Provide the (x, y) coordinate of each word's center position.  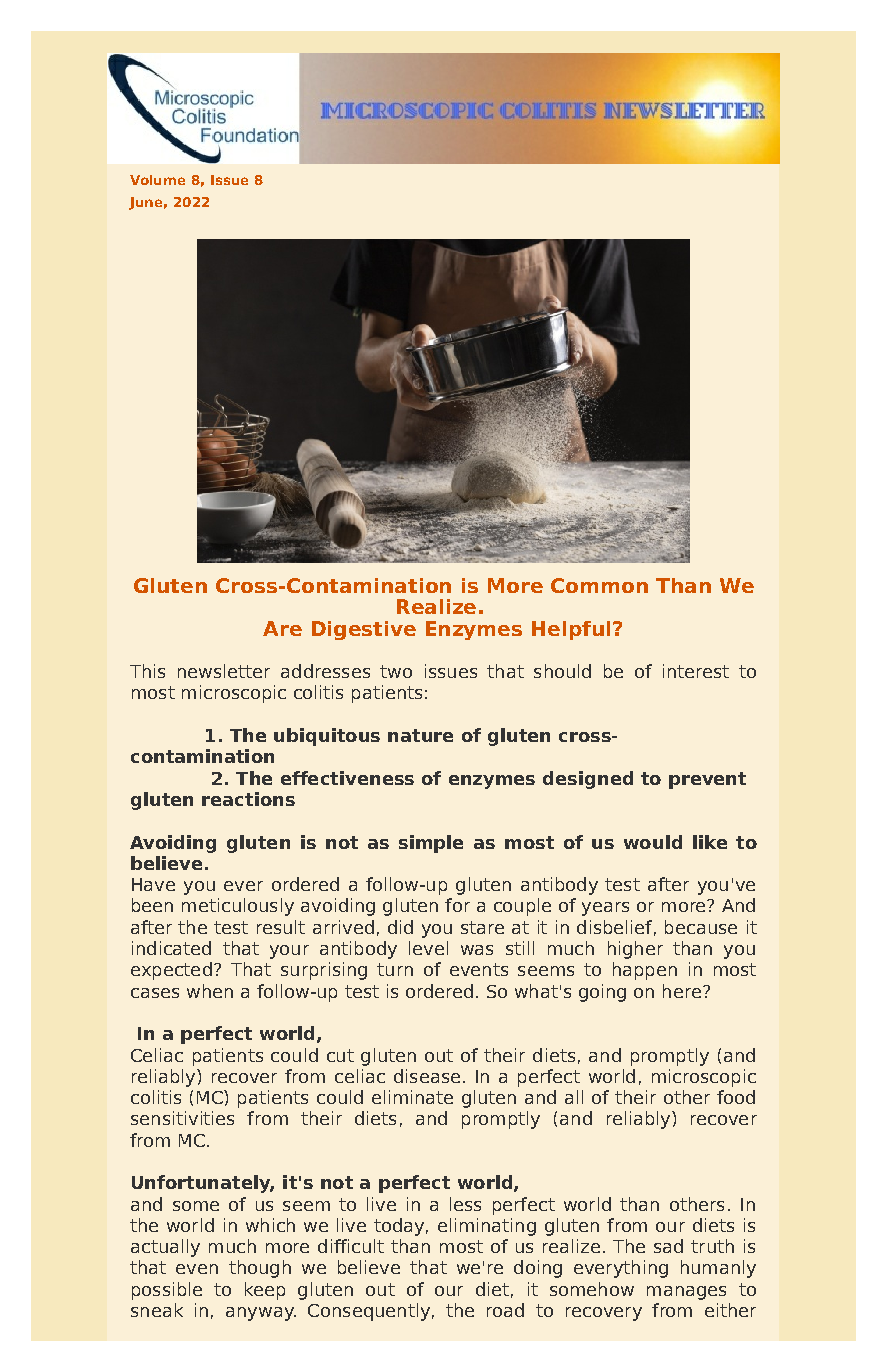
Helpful (571, 630)
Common (599, 585)
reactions (248, 799)
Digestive (364, 630)
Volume (157, 180)
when (210, 991)
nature (420, 735)
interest (696, 671)
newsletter (224, 671)
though (260, 1269)
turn (395, 969)
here (682, 991)
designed (588, 780)
